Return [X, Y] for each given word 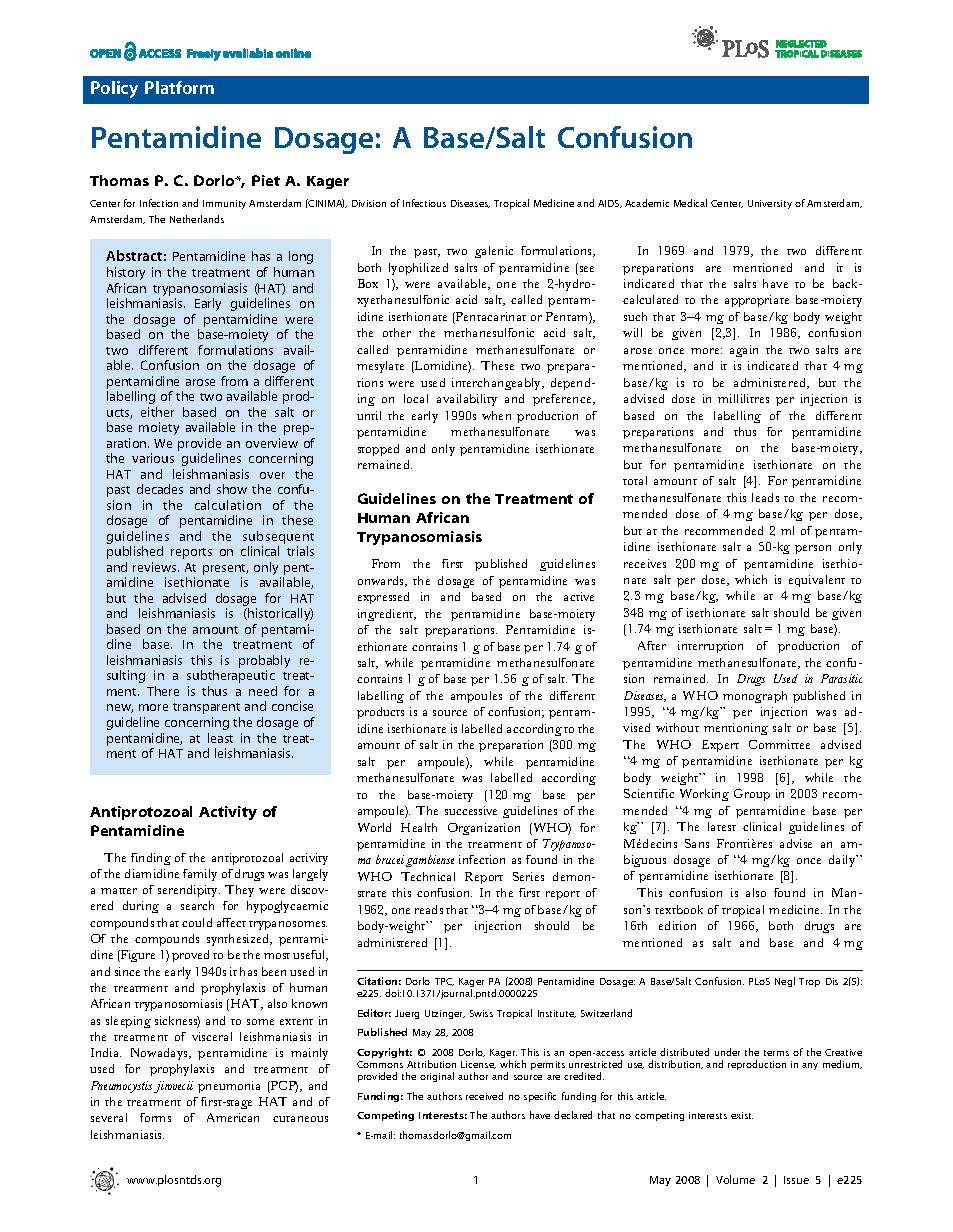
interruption [710, 647]
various [153, 458]
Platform [179, 87]
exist [742, 1115]
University [770, 204]
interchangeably [498, 384]
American [233, 1117]
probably [264, 663]
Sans [697, 843]
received [484, 1096]
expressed [383, 598]
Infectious [424, 203]
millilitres [743, 398]
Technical [428, 876]
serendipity [189, 891]
